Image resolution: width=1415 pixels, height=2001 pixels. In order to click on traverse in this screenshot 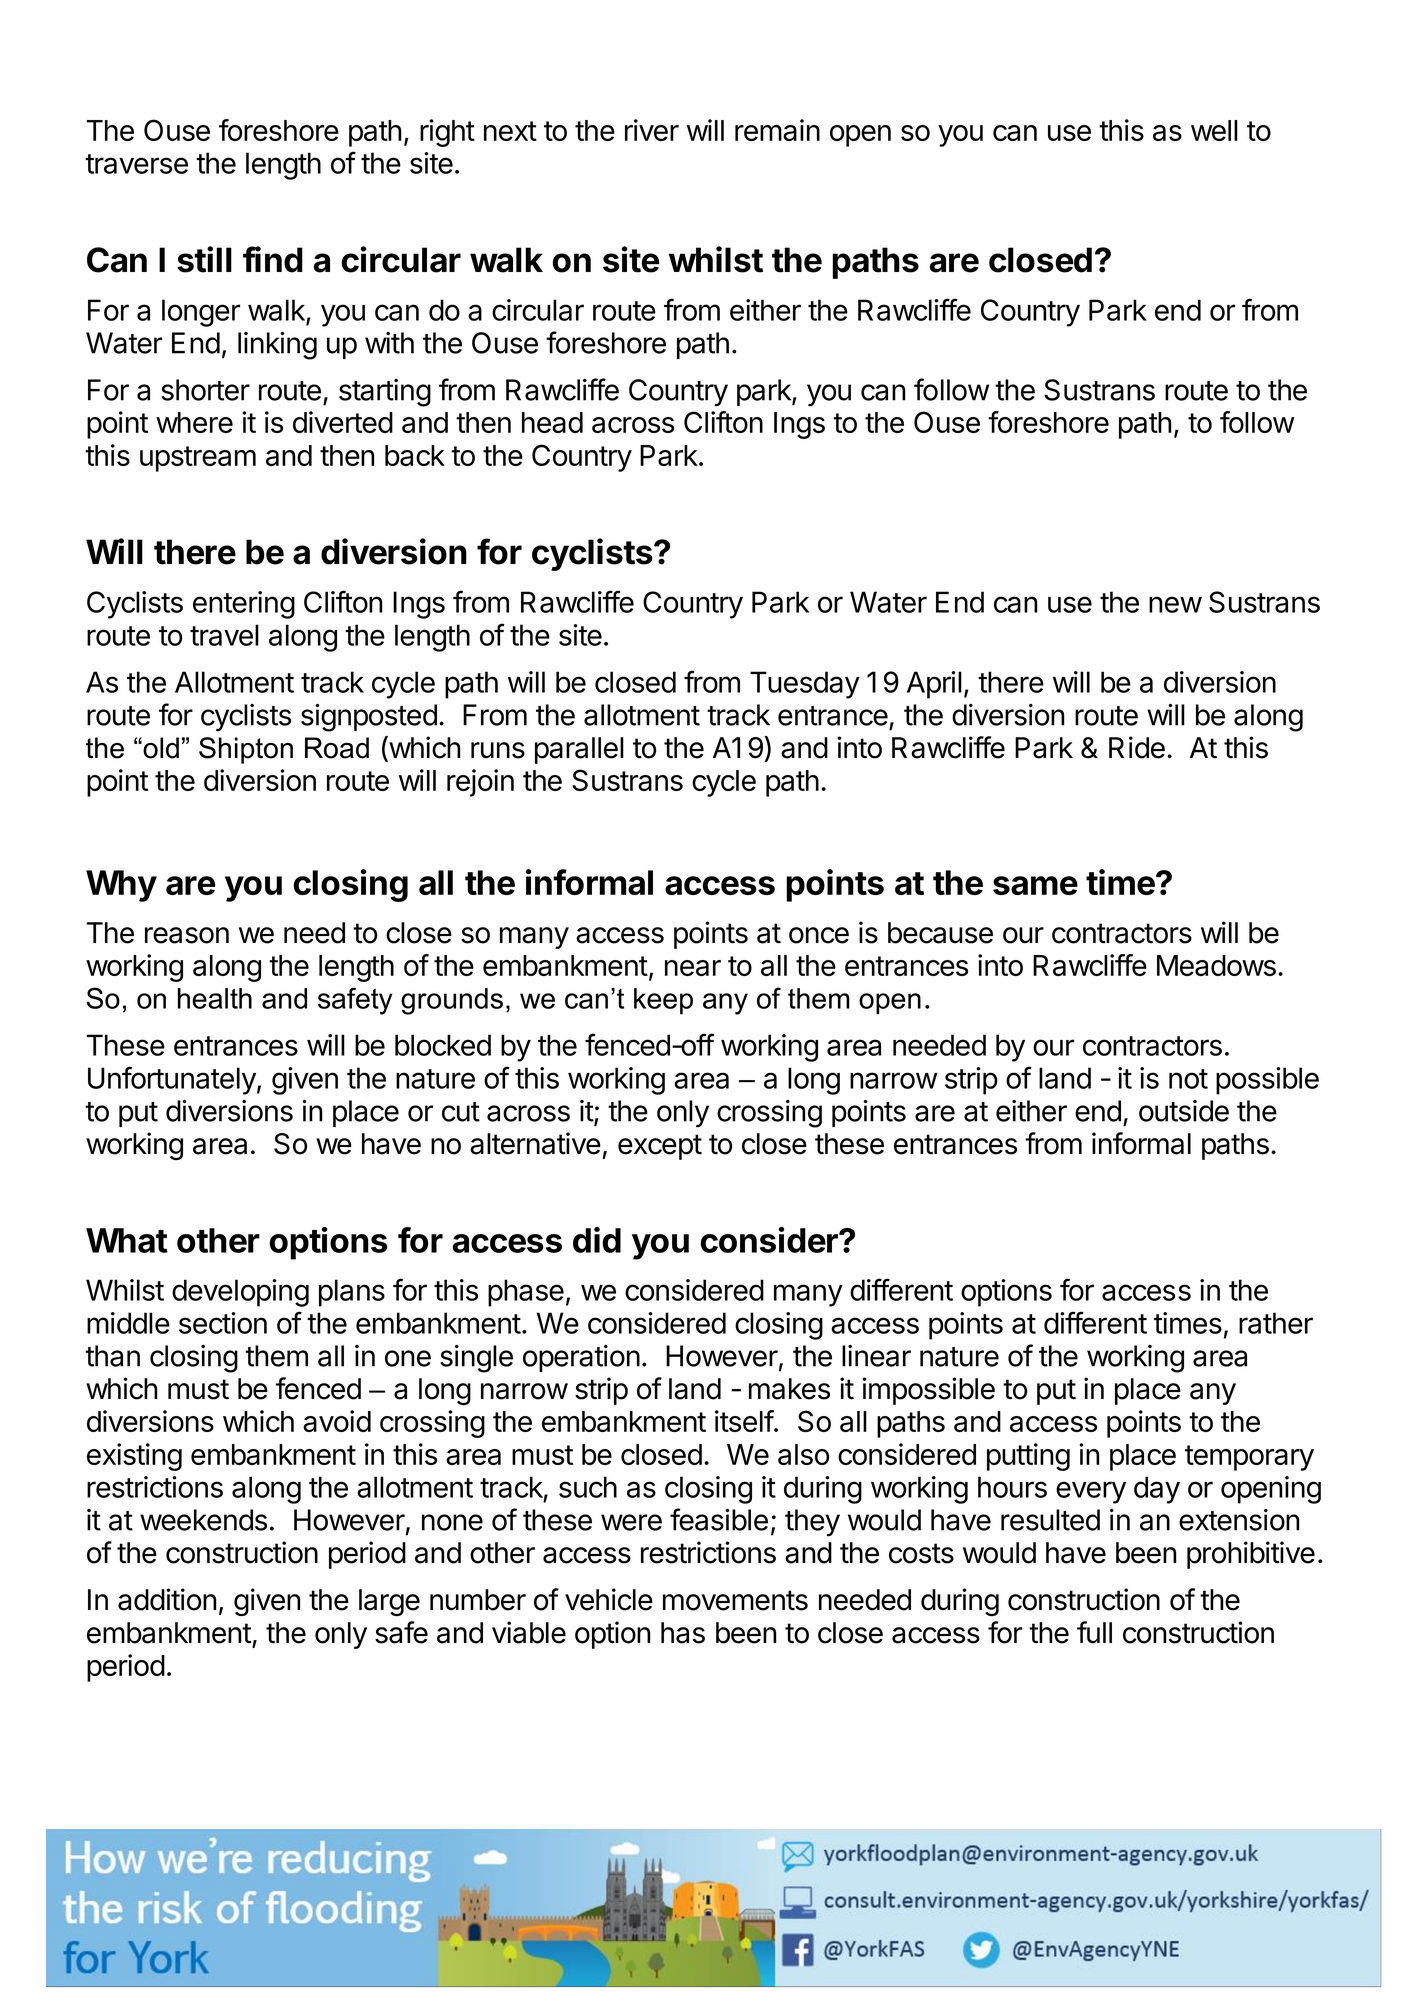, I will do `click(136, 164)`.
